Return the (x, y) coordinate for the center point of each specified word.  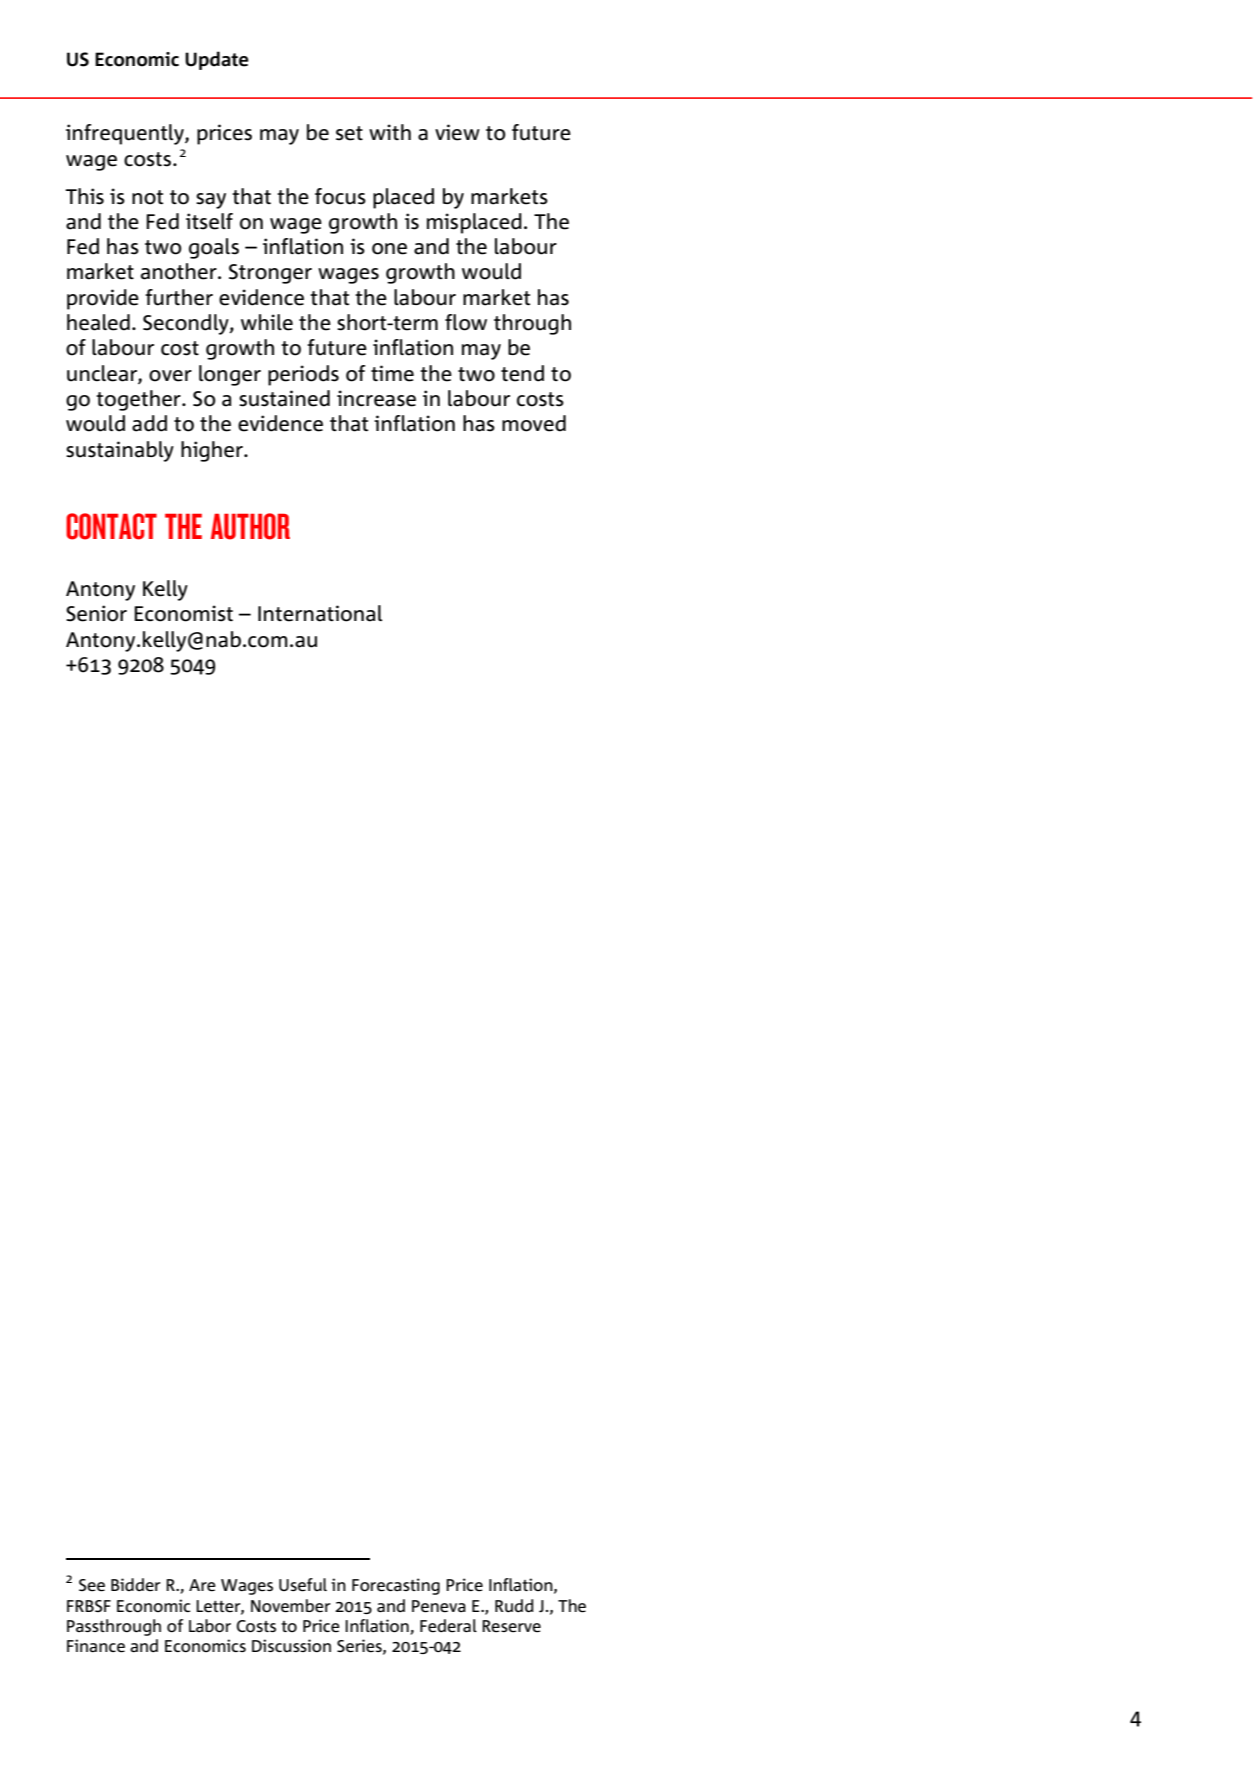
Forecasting (396, 1586)
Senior (96, 613)
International (320, 613)
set (349, 133)
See (92, 1585)
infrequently (126, 134)
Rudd (514, 1606)
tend (522, 373)
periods (303, 375)
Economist (183, 613)
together (139, 400)
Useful (303, 1585)
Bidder (136, 1584)
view (457, 132)
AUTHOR (250, 526)
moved (534, 423)
